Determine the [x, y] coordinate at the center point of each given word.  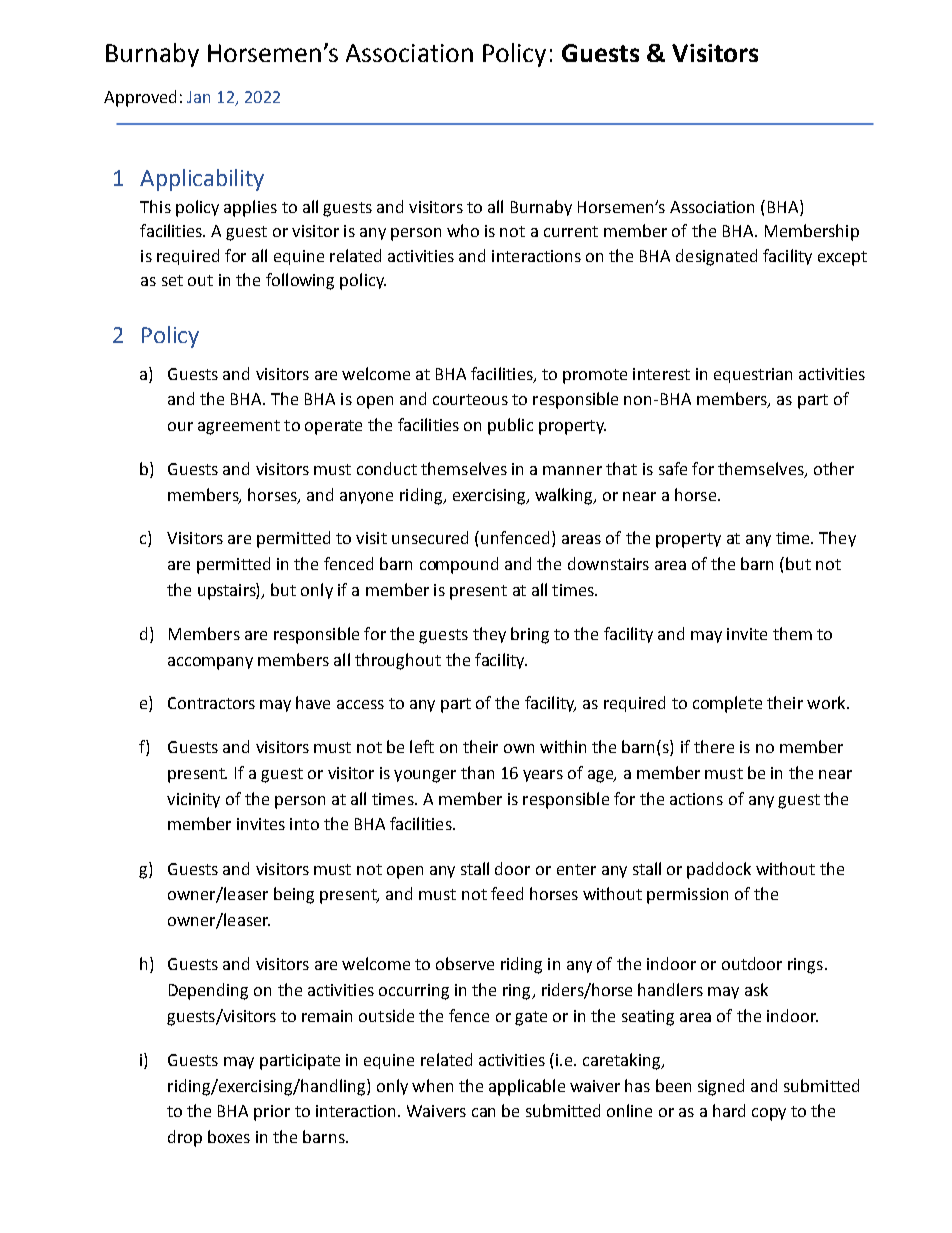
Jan [198, 97]
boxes [229, 1136]
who [463, 230]
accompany [210, 663]
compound [459, 565]
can [483, 1112]
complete [727, 704]
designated [716, 257]
